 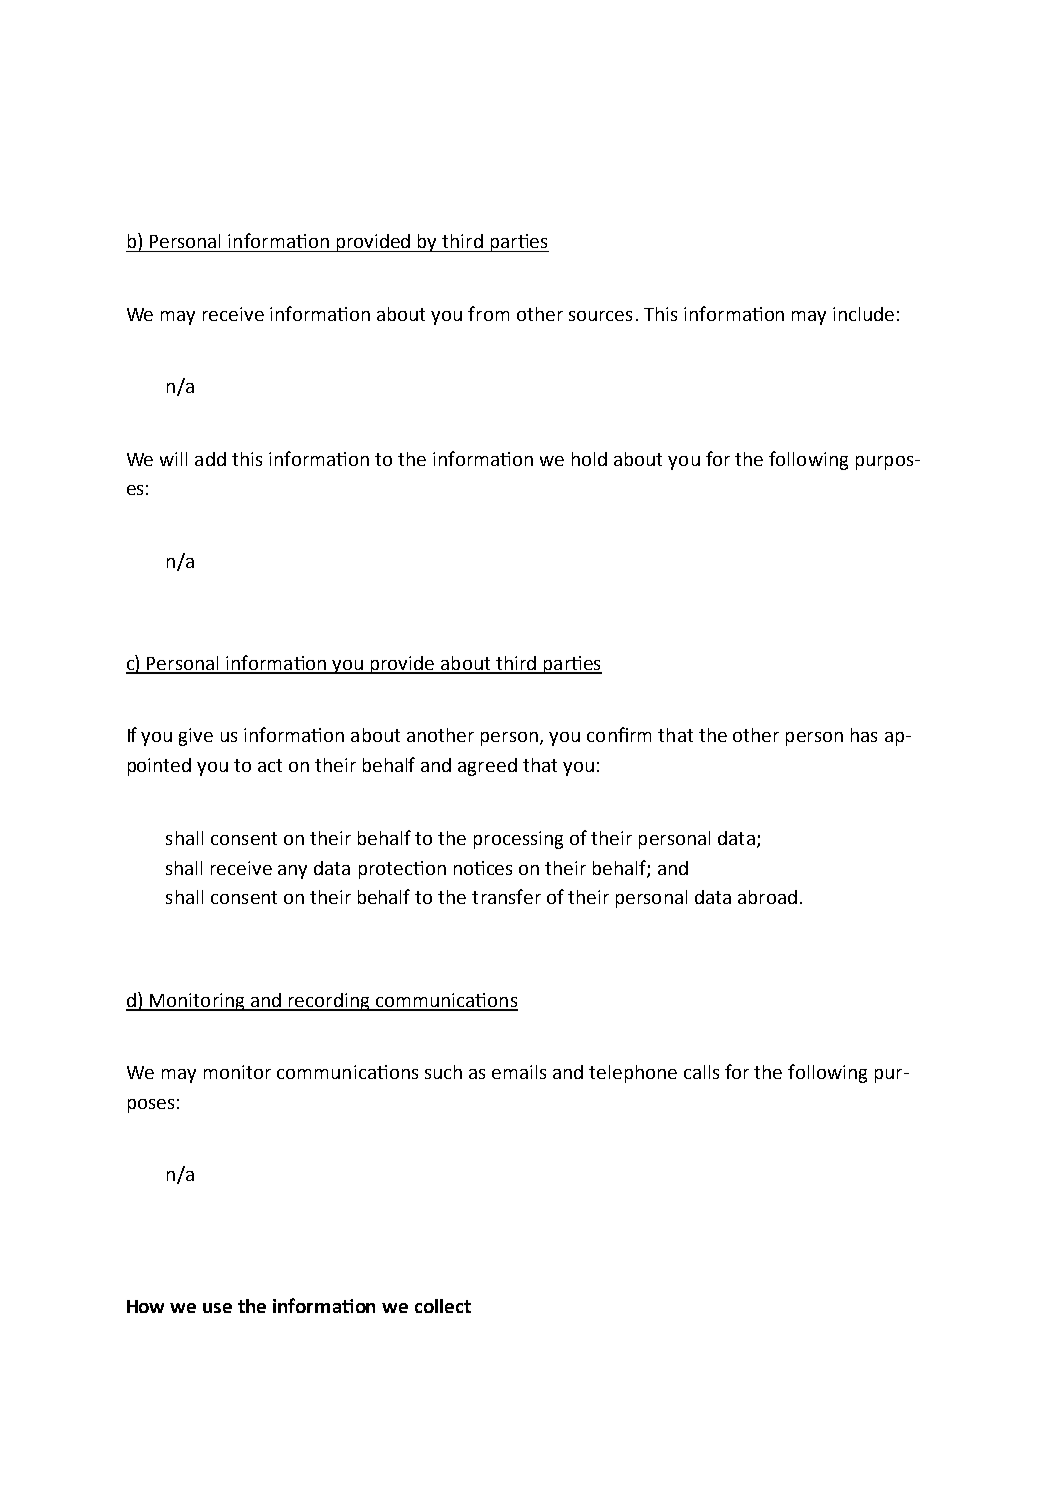 I want to click on processing, so click(x=518, y=840).
